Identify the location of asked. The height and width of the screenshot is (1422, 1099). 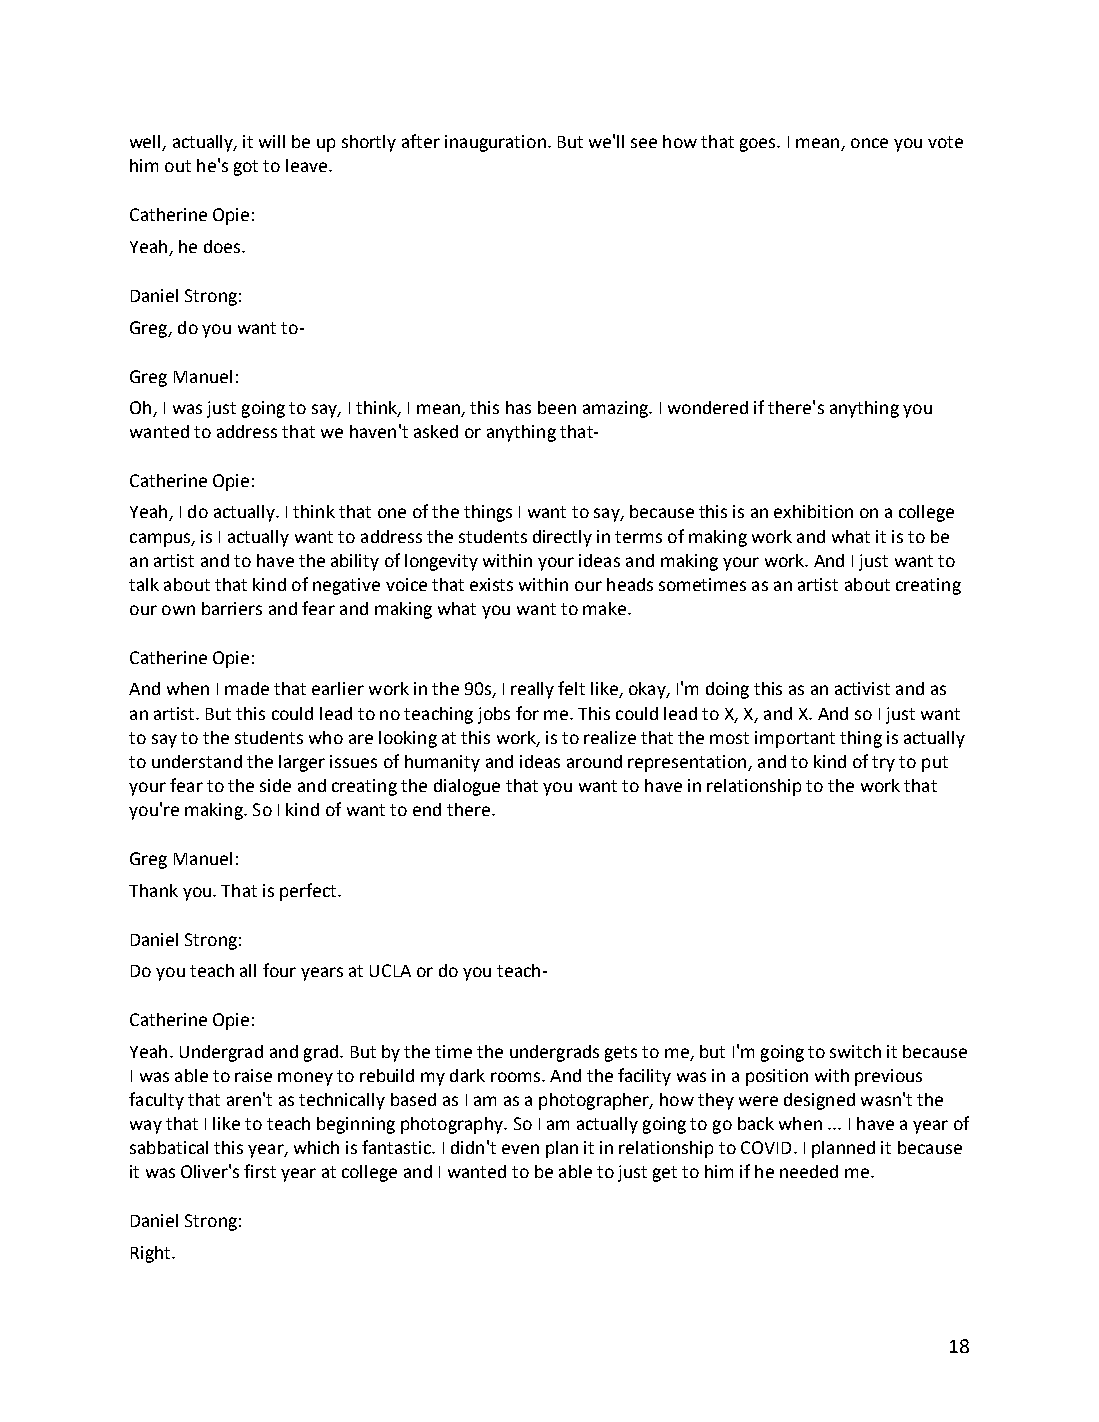
(436, 431).
